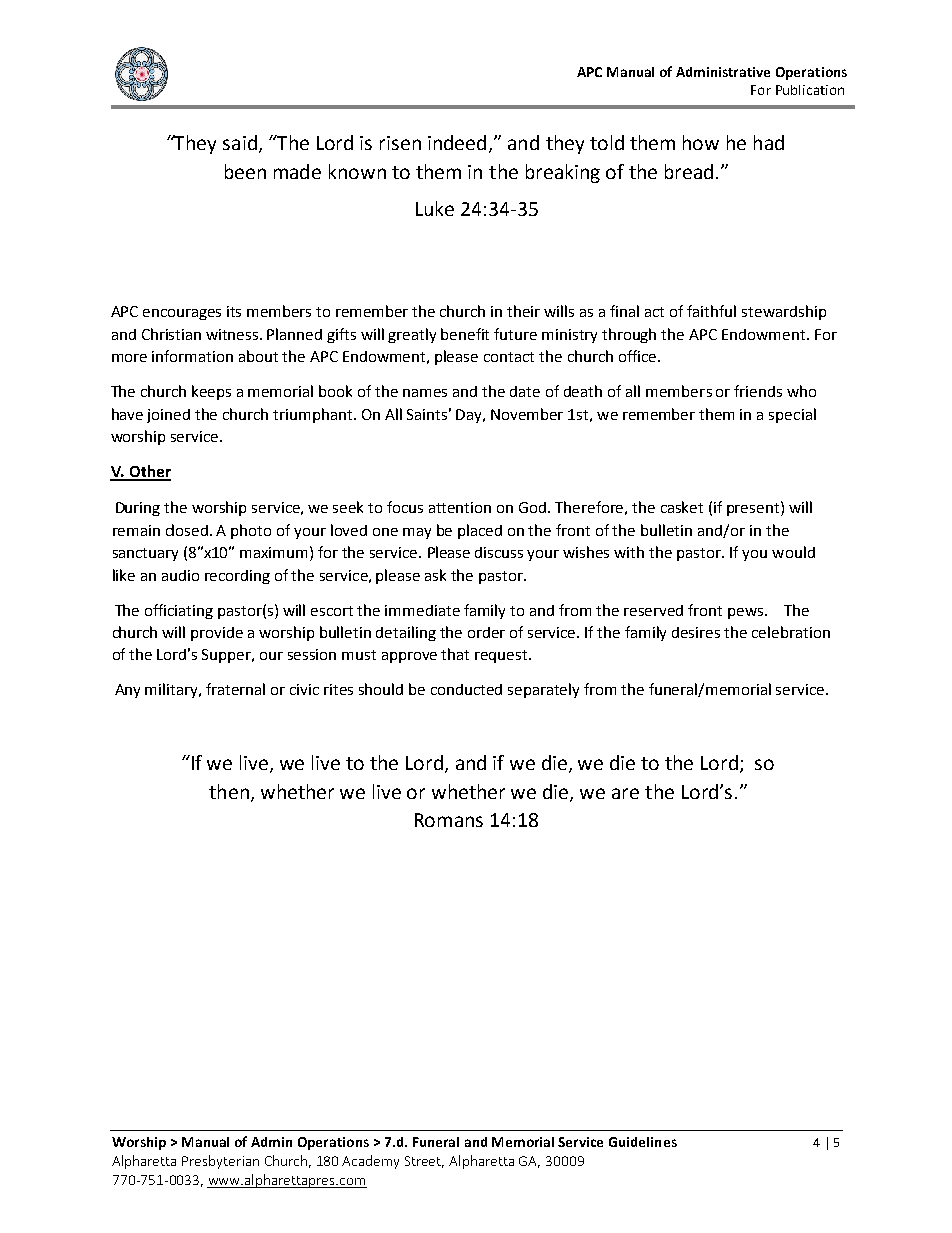  I want to click on said, so click(240, 142).
